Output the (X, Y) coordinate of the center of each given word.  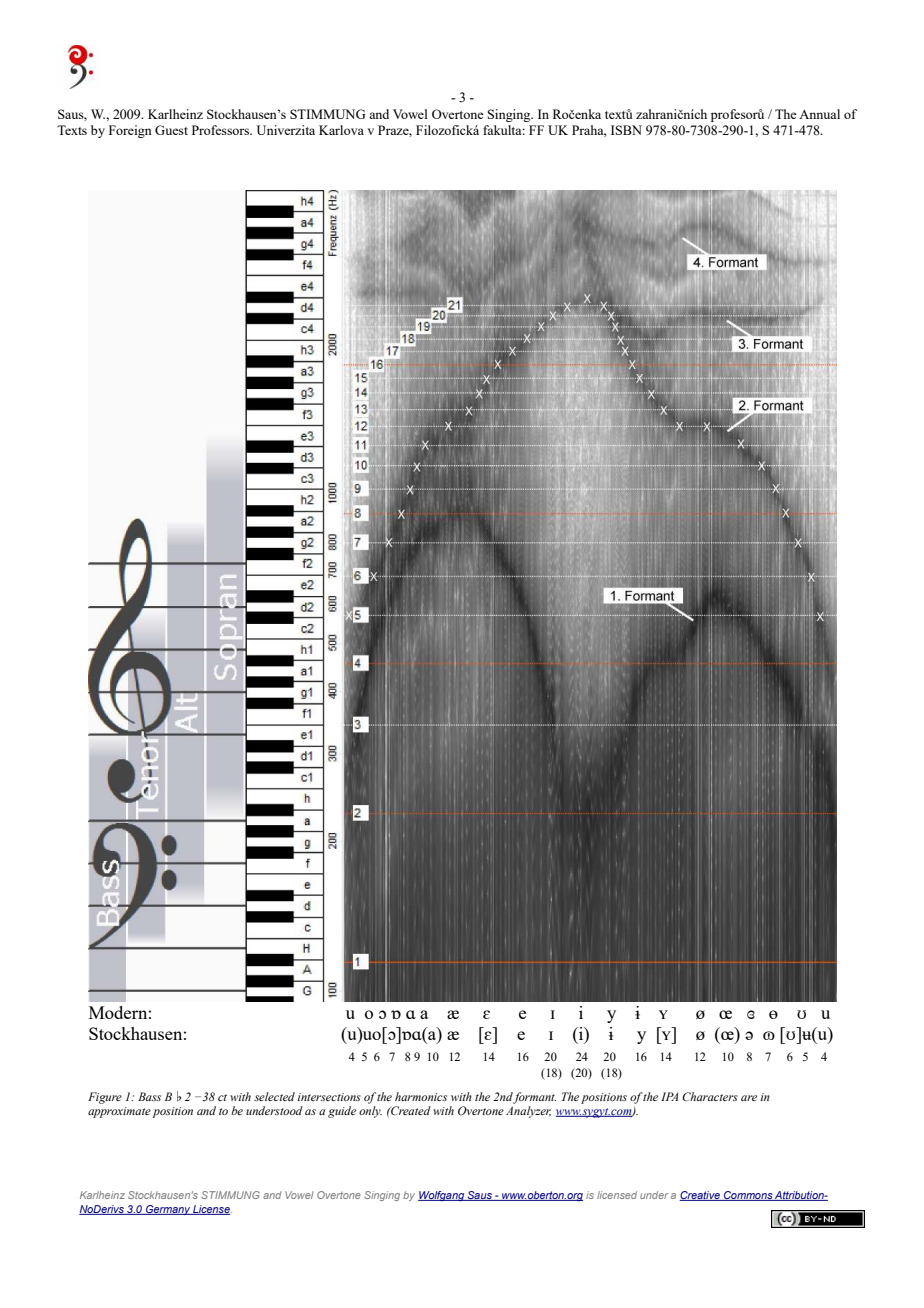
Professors (222, 130)
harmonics (421, 1096)
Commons (748, 1196)
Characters (710, 1096)
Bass (149, 1096)
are (749, 1098)
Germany (168, 1210)
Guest (171, 130)
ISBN (626, 130)
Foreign (130, 131)
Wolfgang (442, 1196)
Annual (819, 114)
